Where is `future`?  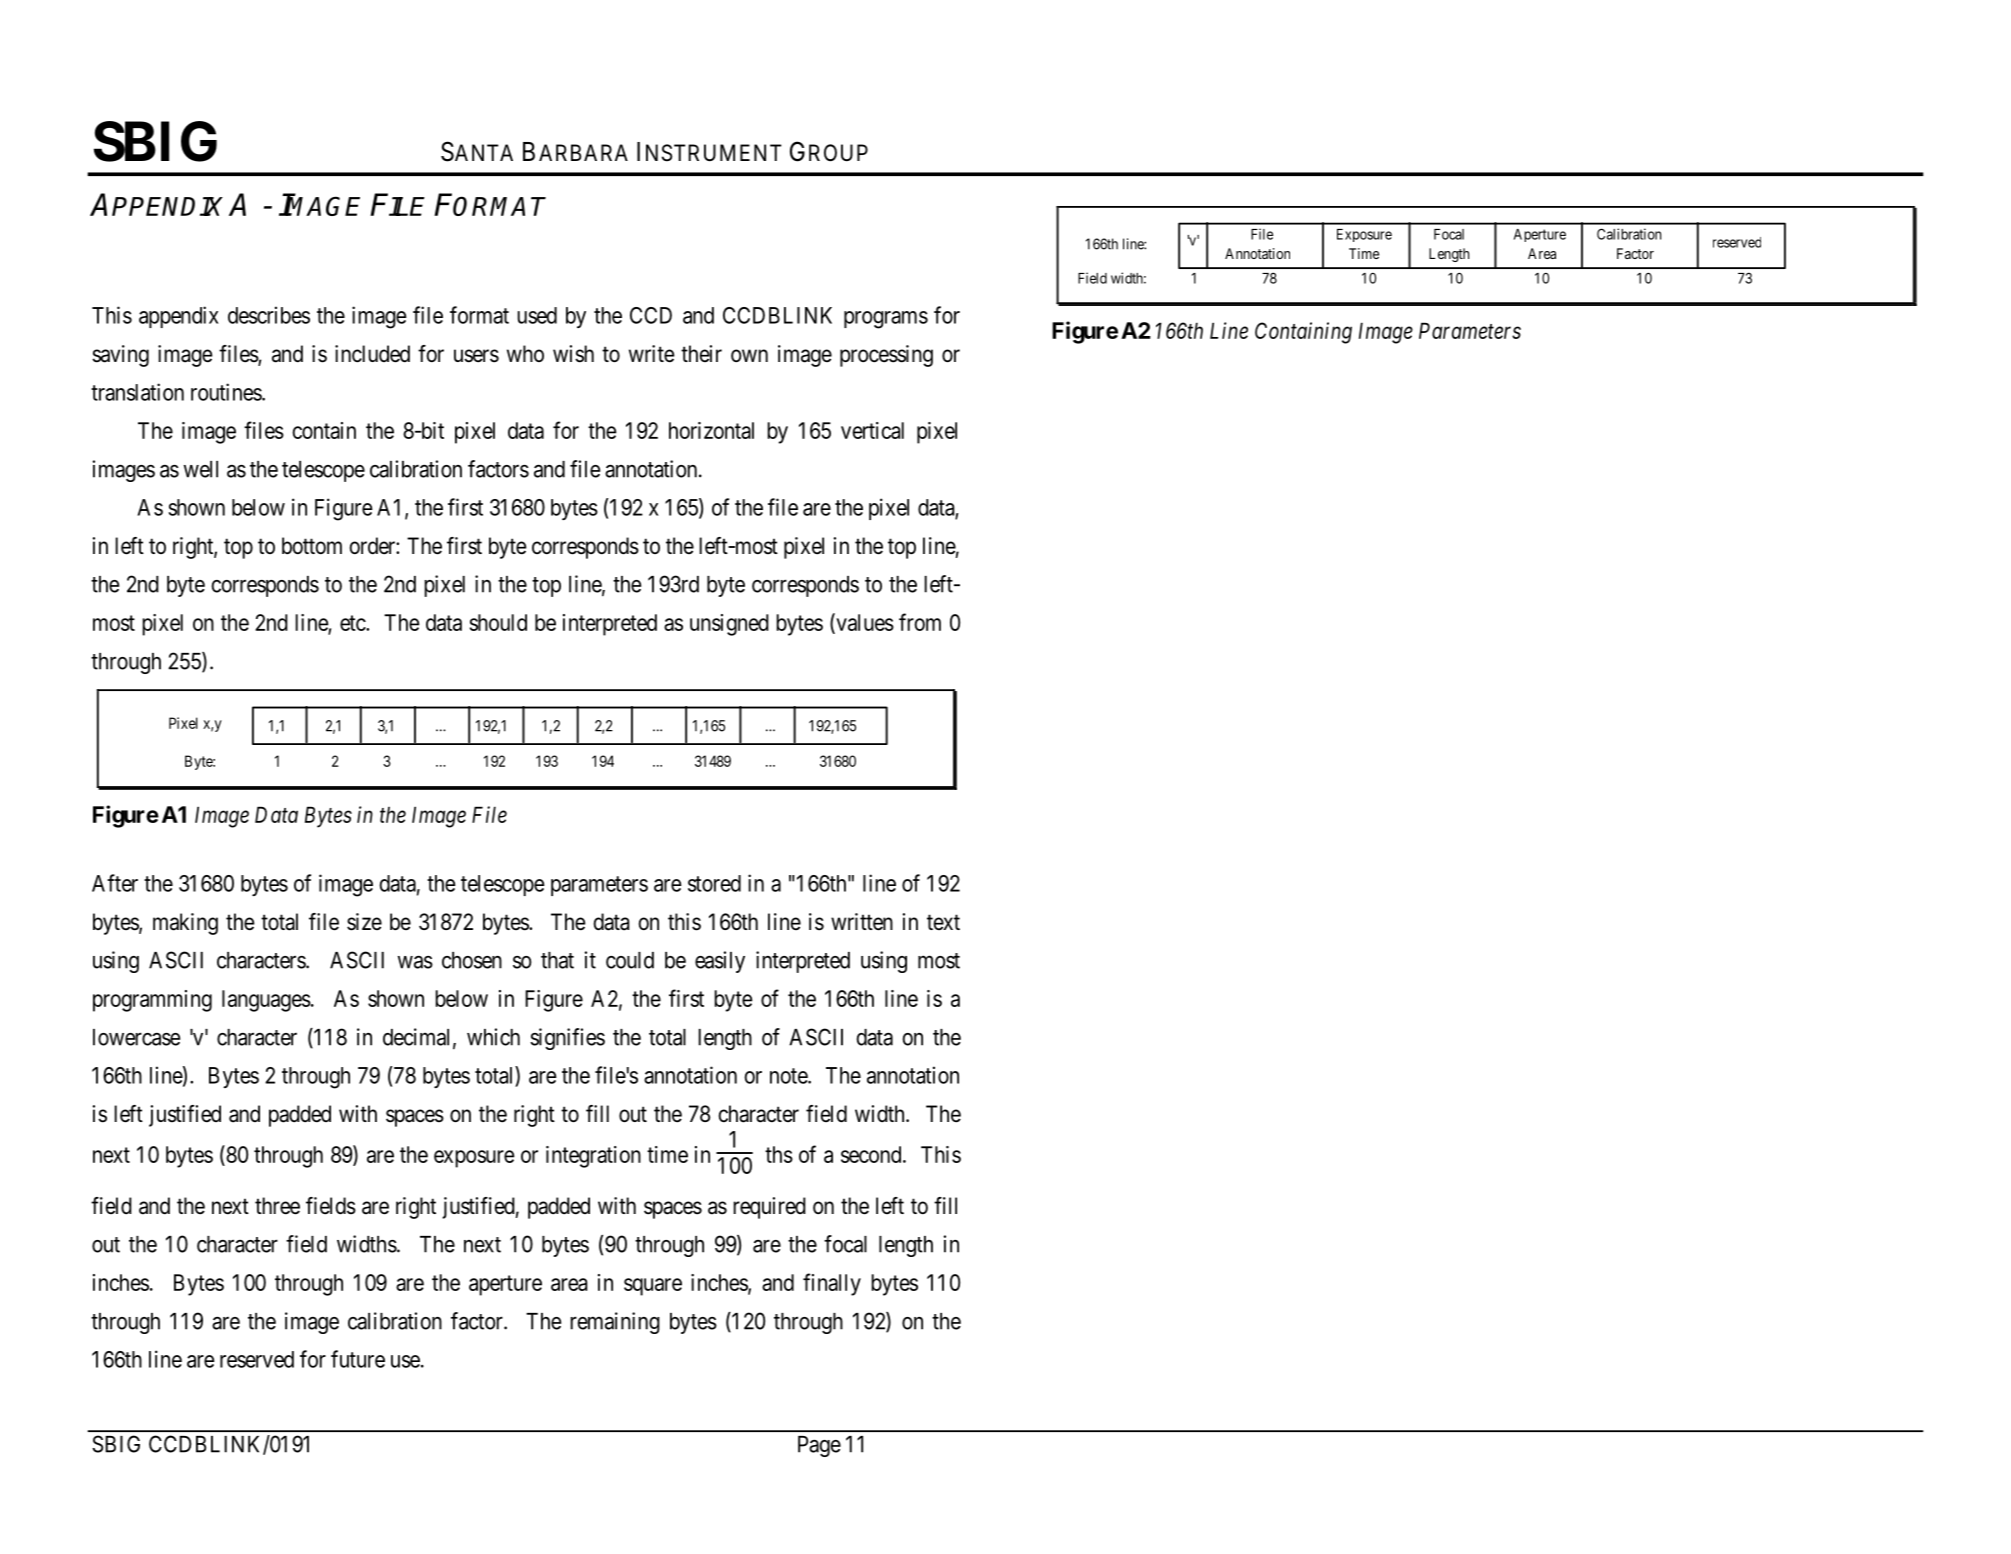 future is located at coordinates (358, 1359).
